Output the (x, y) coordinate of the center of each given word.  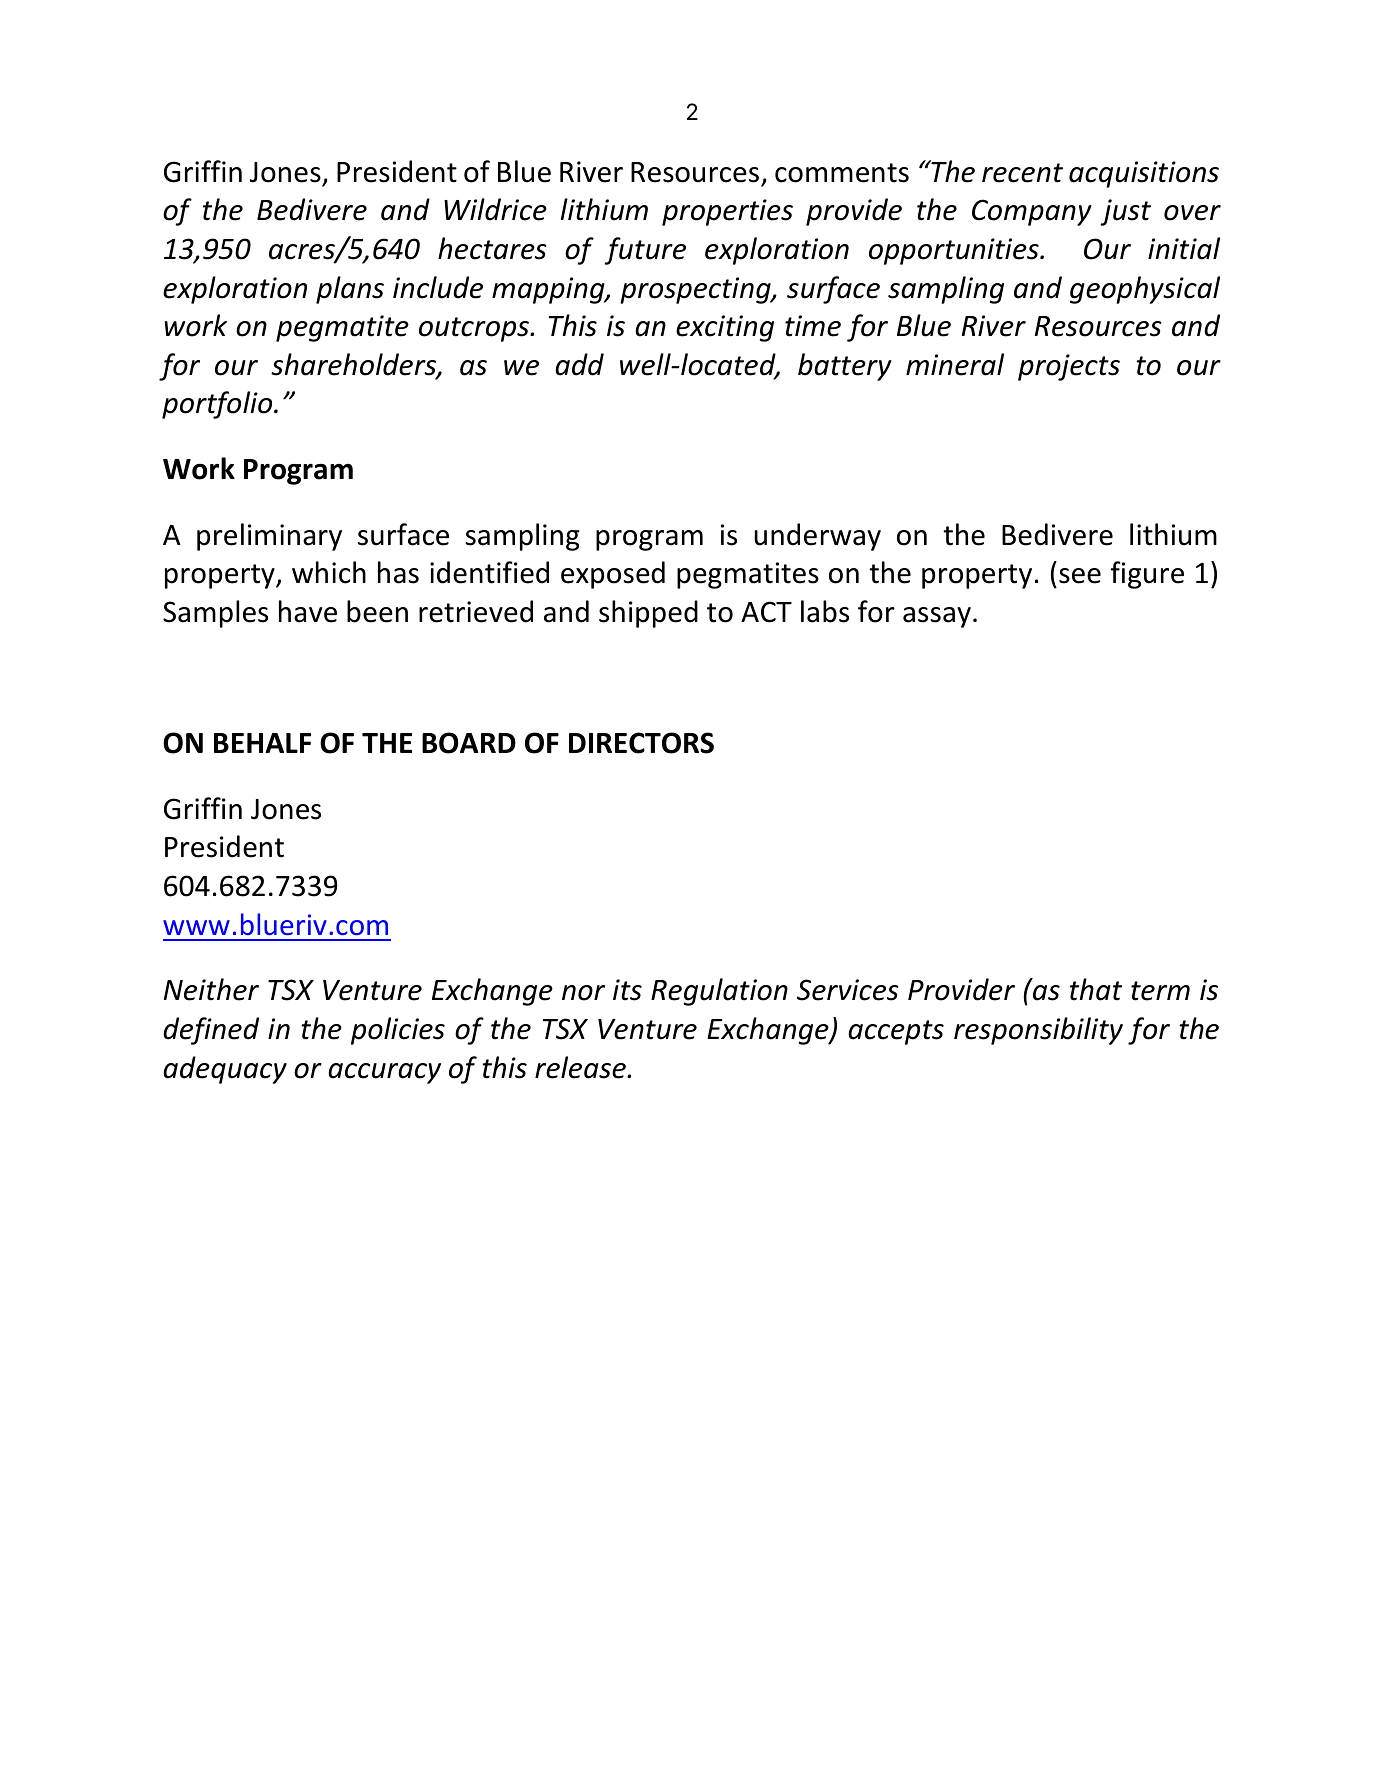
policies (398, 1031)
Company (1032, 212)
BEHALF (262, 743)
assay (937, 617)
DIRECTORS (641, 743)
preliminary (269, 537)
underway (817, 537)
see (1080, 576)
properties (727, 212)
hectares (492, 248)
